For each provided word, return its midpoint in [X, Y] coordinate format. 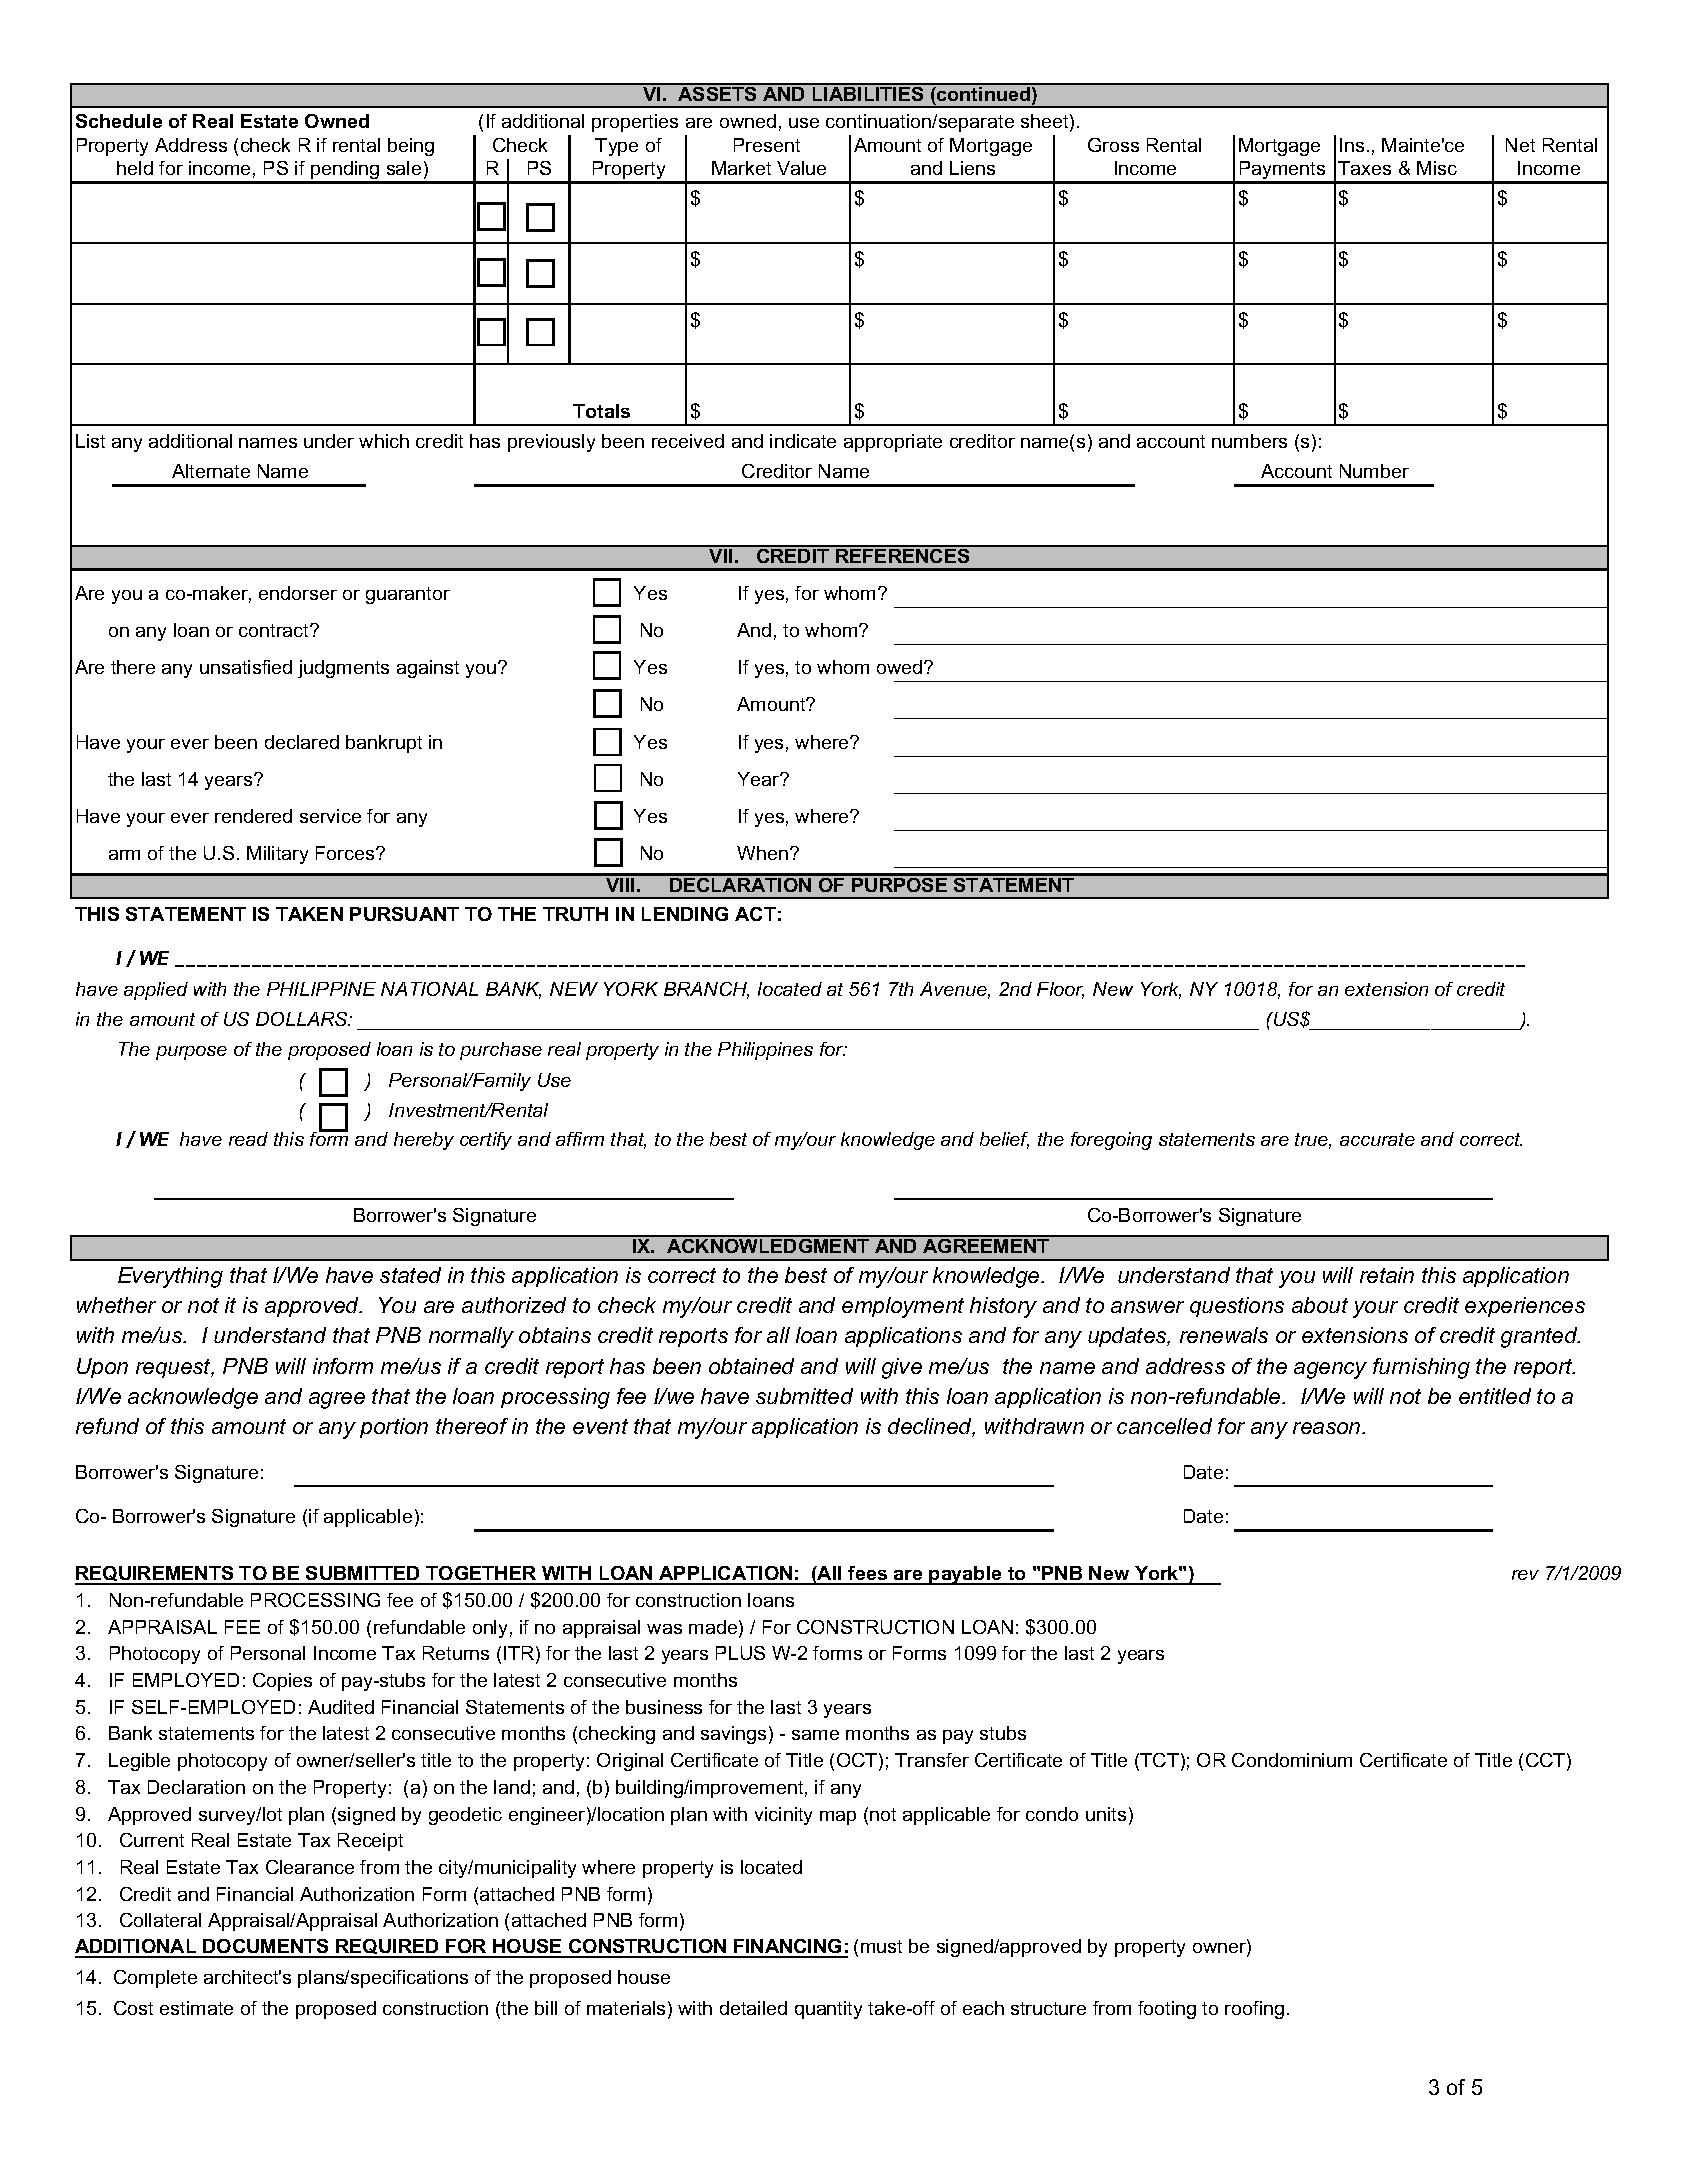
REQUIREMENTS [155, 1575]
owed [899, 667]
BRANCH [706, 990]
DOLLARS [303, 1019]
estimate [196, 2008]
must [881, 1946]
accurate [1377, 1139]
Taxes [1364, 168]
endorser [298, 593]
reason [1328, 1428]
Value [801, 168]
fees [868, 1575]
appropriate [893, 443]
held [135, 168]
